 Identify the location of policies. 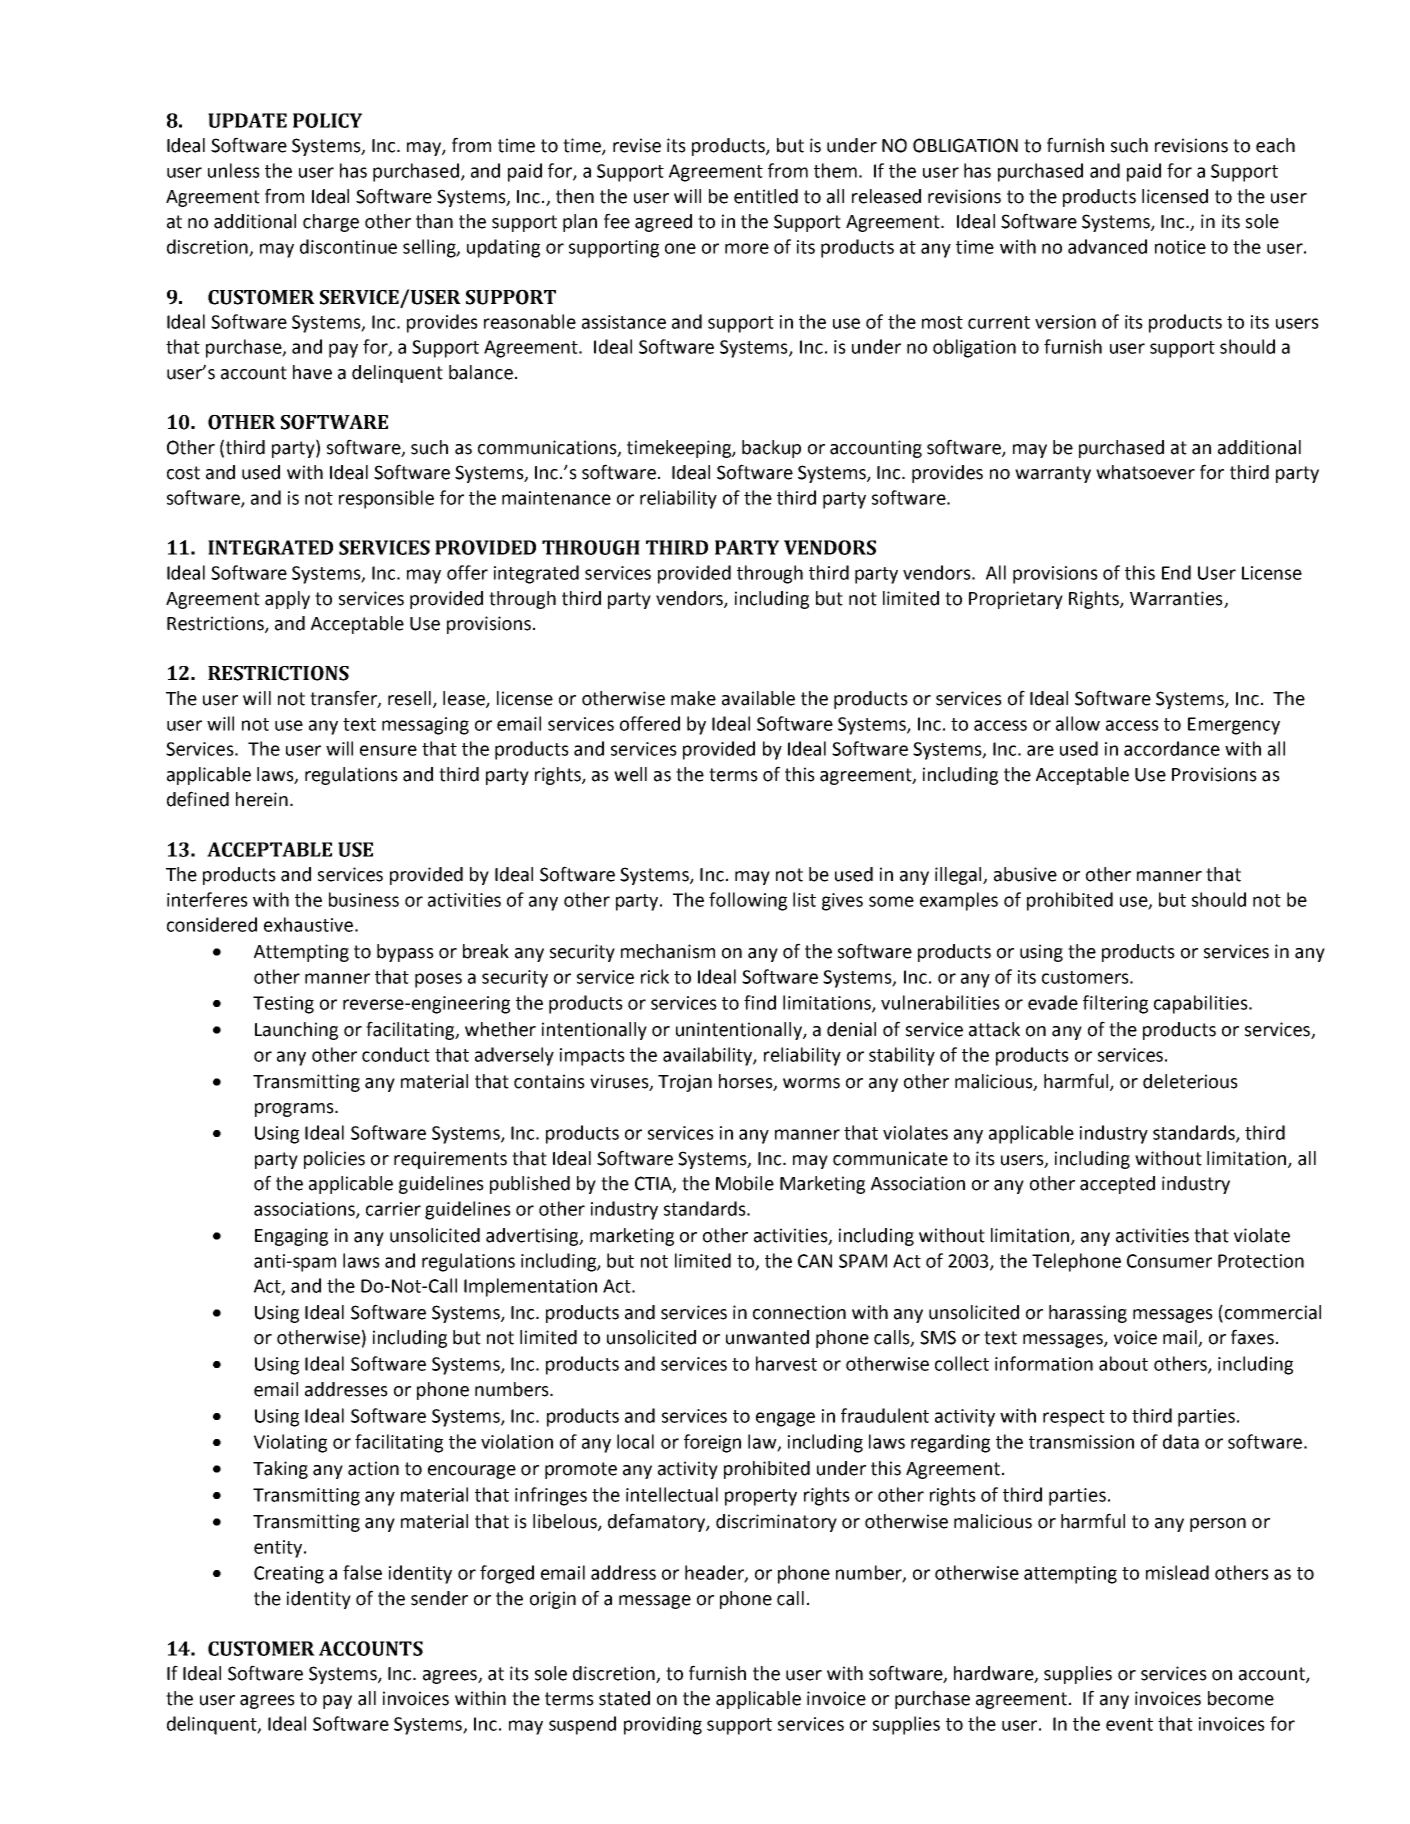
(334, 1160).
